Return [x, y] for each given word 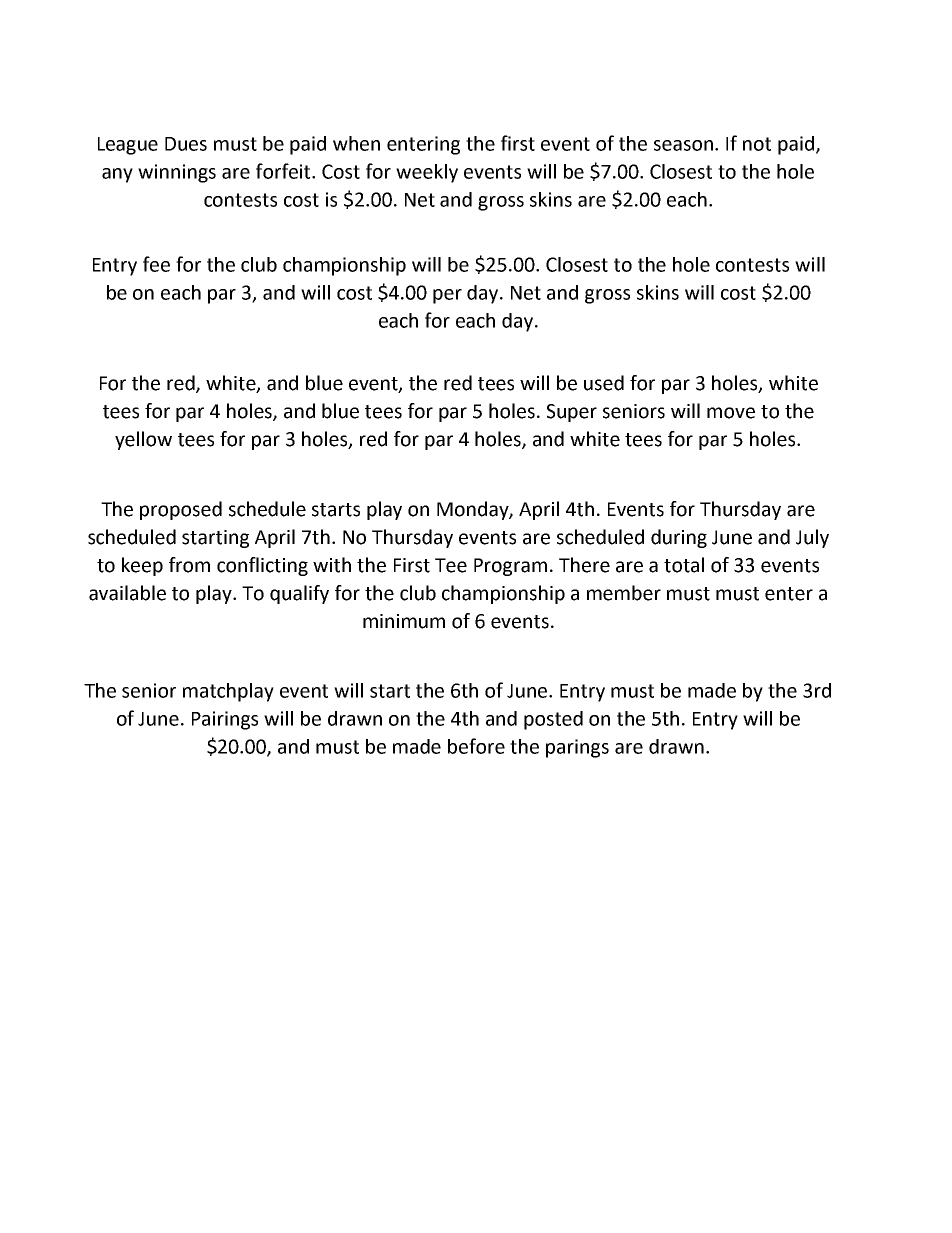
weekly [427, 173]
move [731, 413]
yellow [143, 440]
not [757, 144]
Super [572, 413]
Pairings [225, 720]
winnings [177, 173]
